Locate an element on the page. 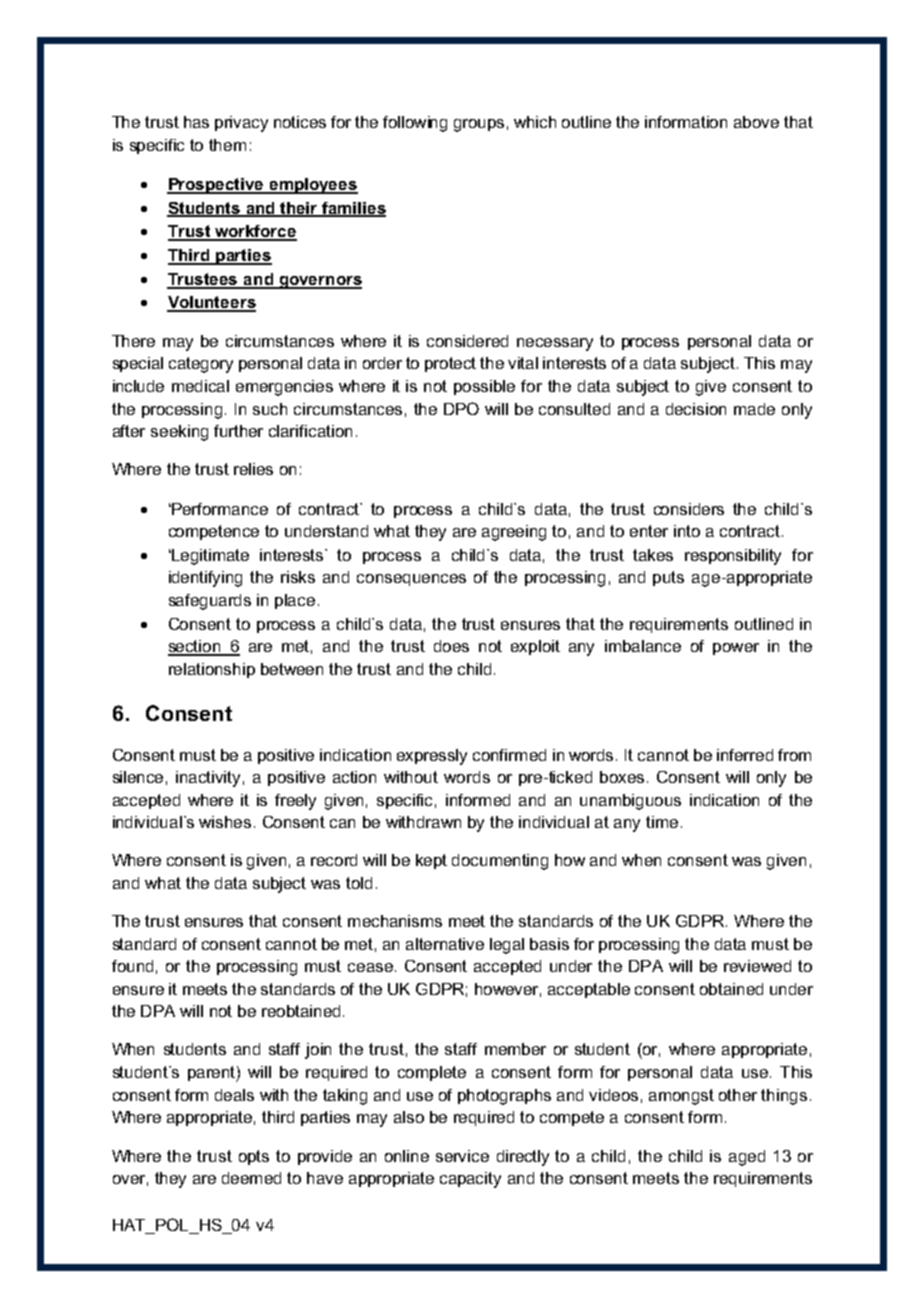 This document has width=924, height=1308. wishes is located at coordinates (225, 822).
